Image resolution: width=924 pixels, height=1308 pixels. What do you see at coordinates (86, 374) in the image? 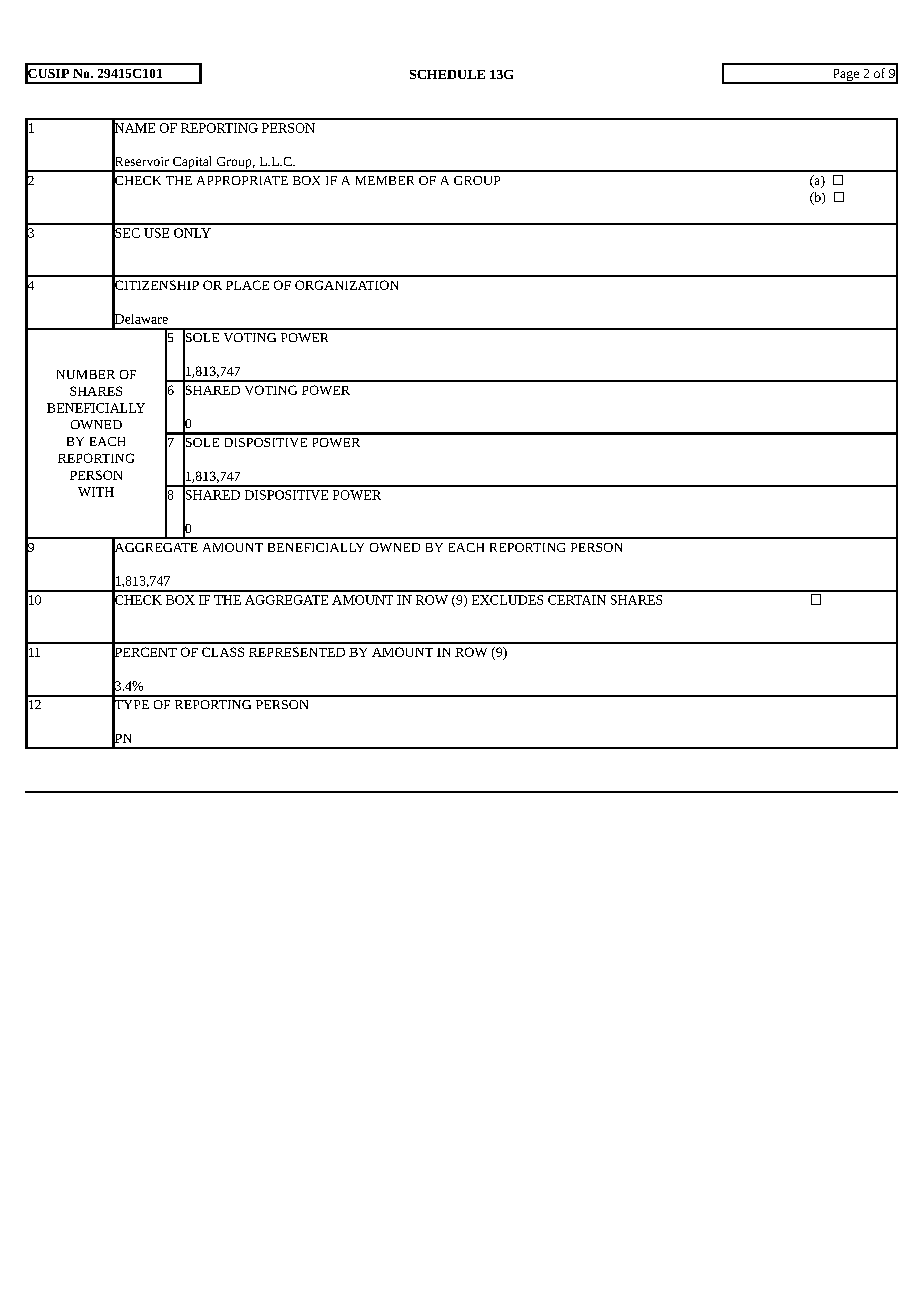
I see `NUMBER` at bounding box center [86, 374].
